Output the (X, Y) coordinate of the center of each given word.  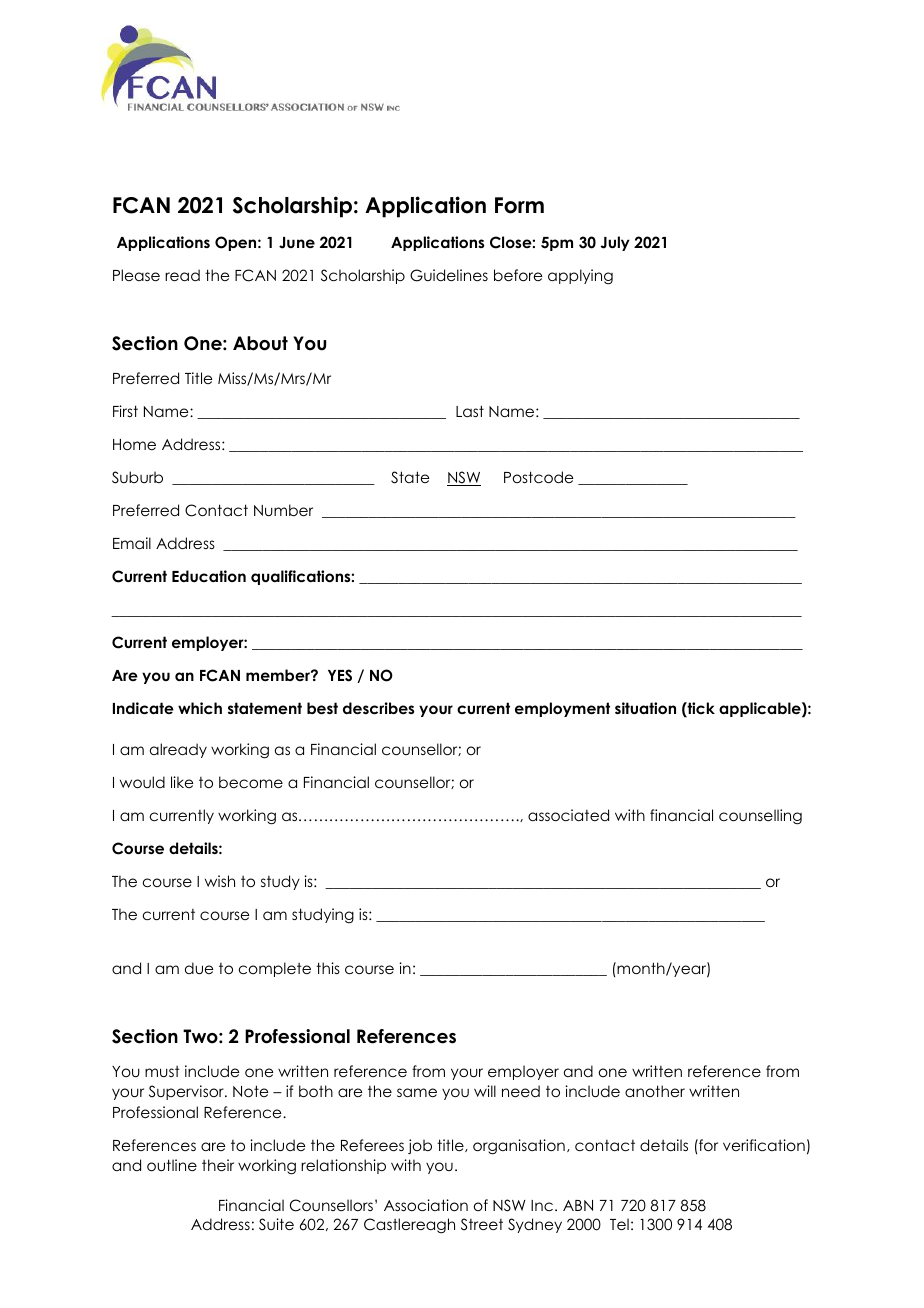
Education (209, 576)
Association (426, 1205)
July (615, 243)
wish (220, 881)
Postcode (538, 477)
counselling (760, 817)
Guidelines (449, 275)
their (218, 1165)
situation (645, 708)
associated (568, 815)
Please (136, 275)
